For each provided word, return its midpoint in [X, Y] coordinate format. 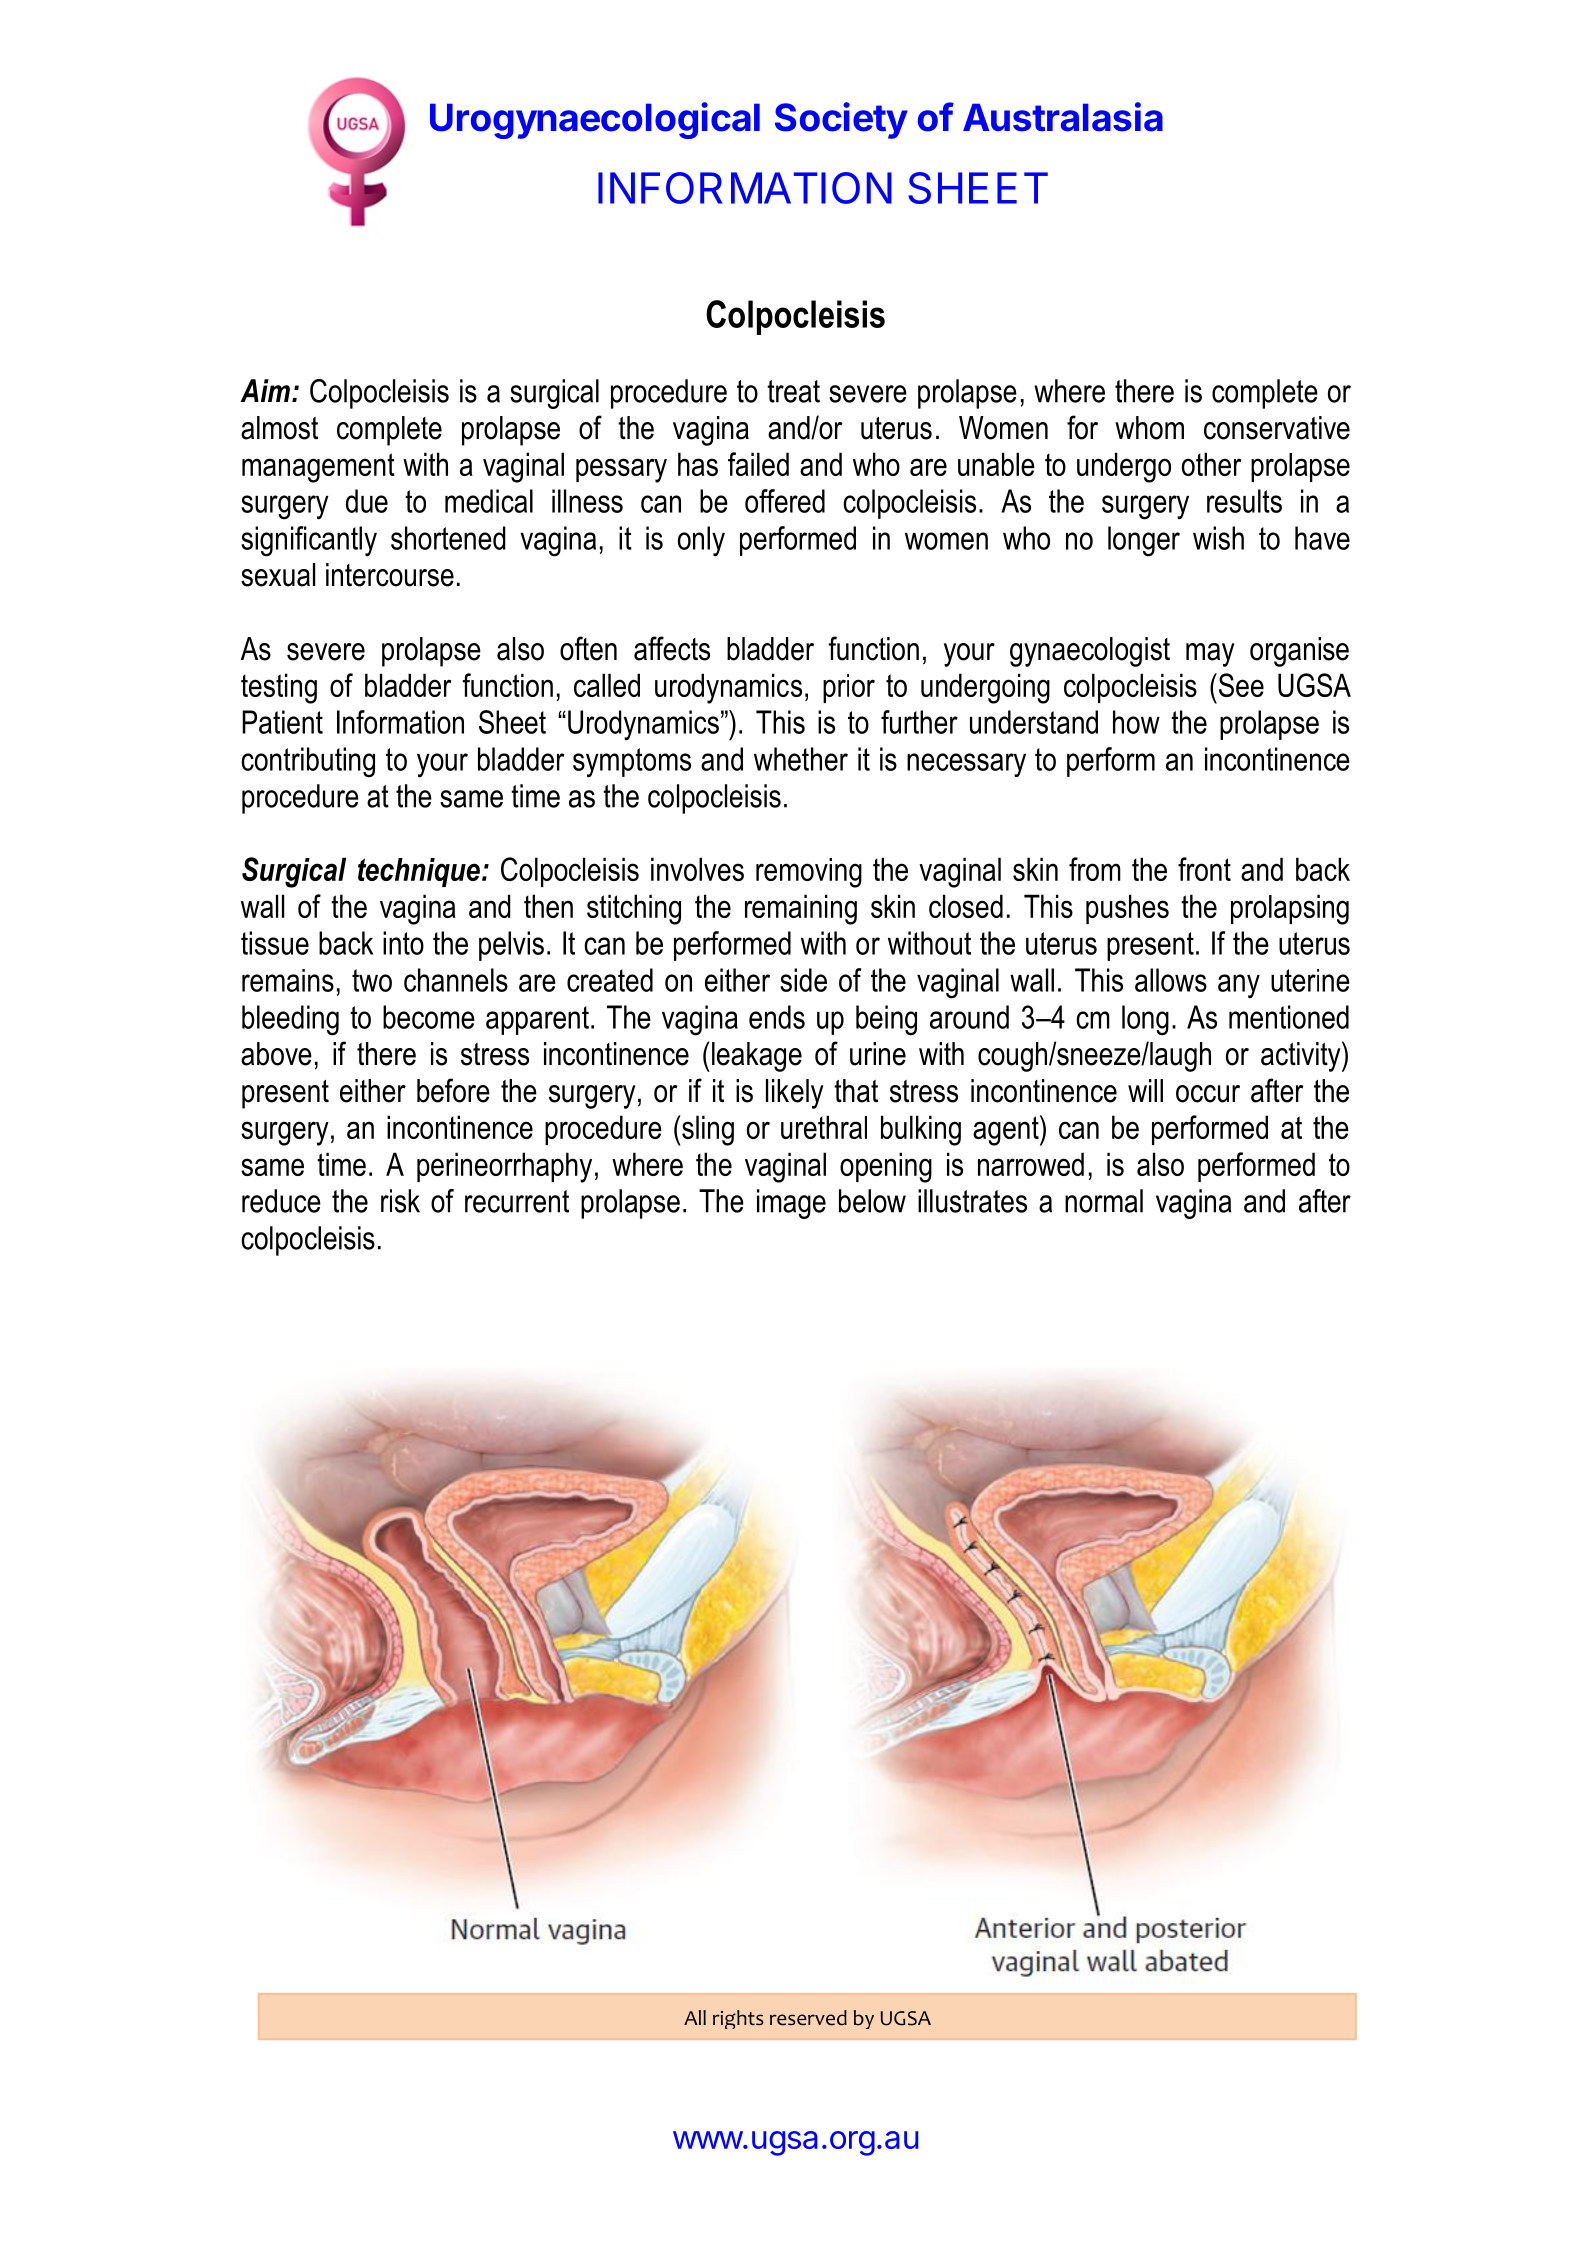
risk [400, 1201]
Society [841, 120]
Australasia [1063, 117]
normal [1104, 1201]
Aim [265, 390]
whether [801, 759]
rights [738, 2019]
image [791, 1204]
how [1136, 722]
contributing [308, 762]
